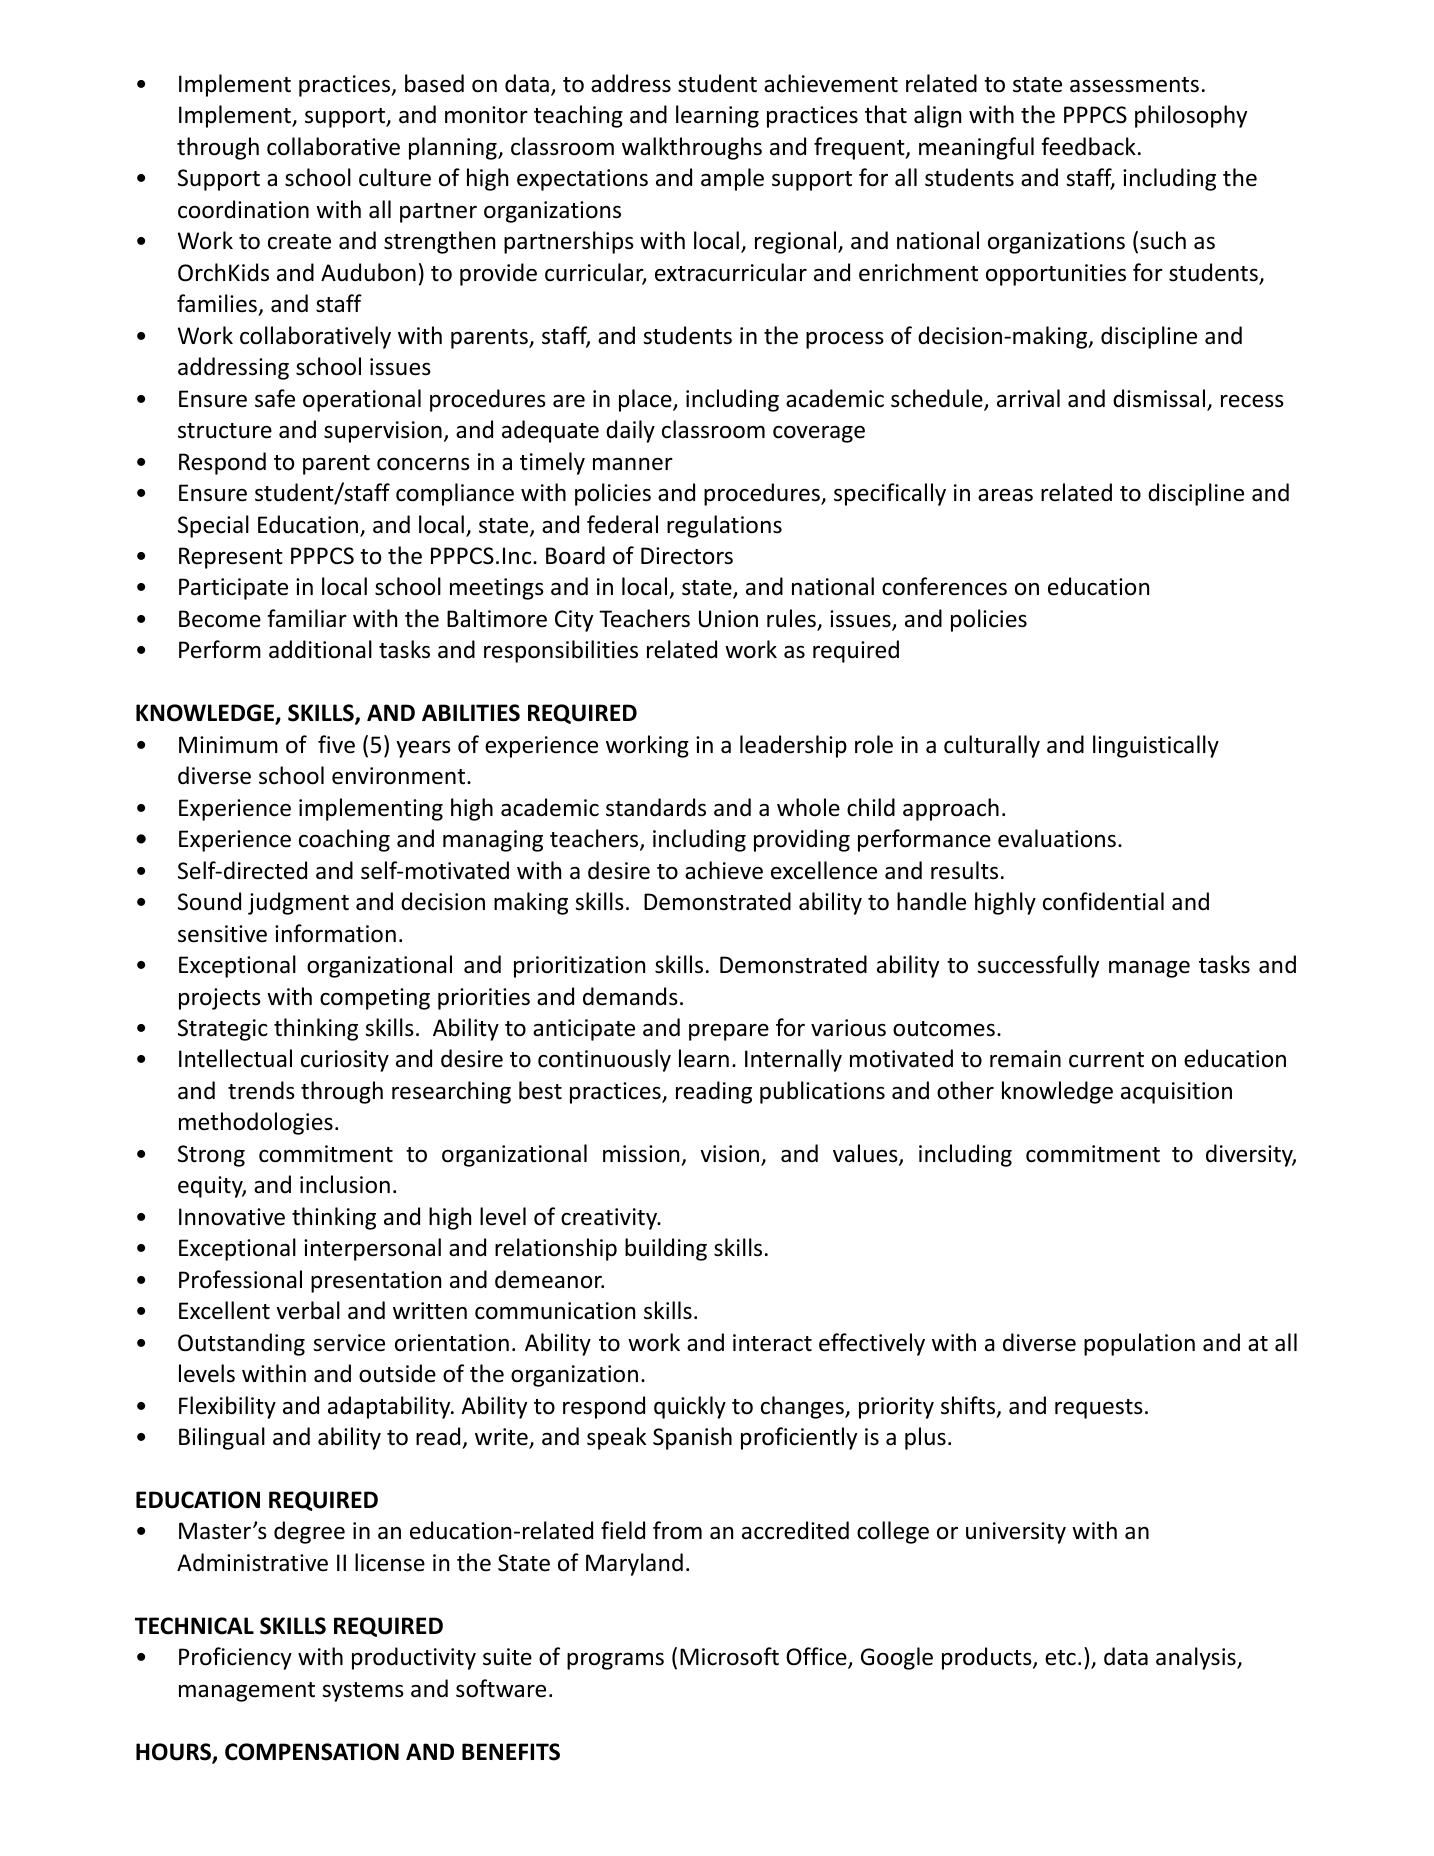  I want to click on culture, so click(395, 177).
